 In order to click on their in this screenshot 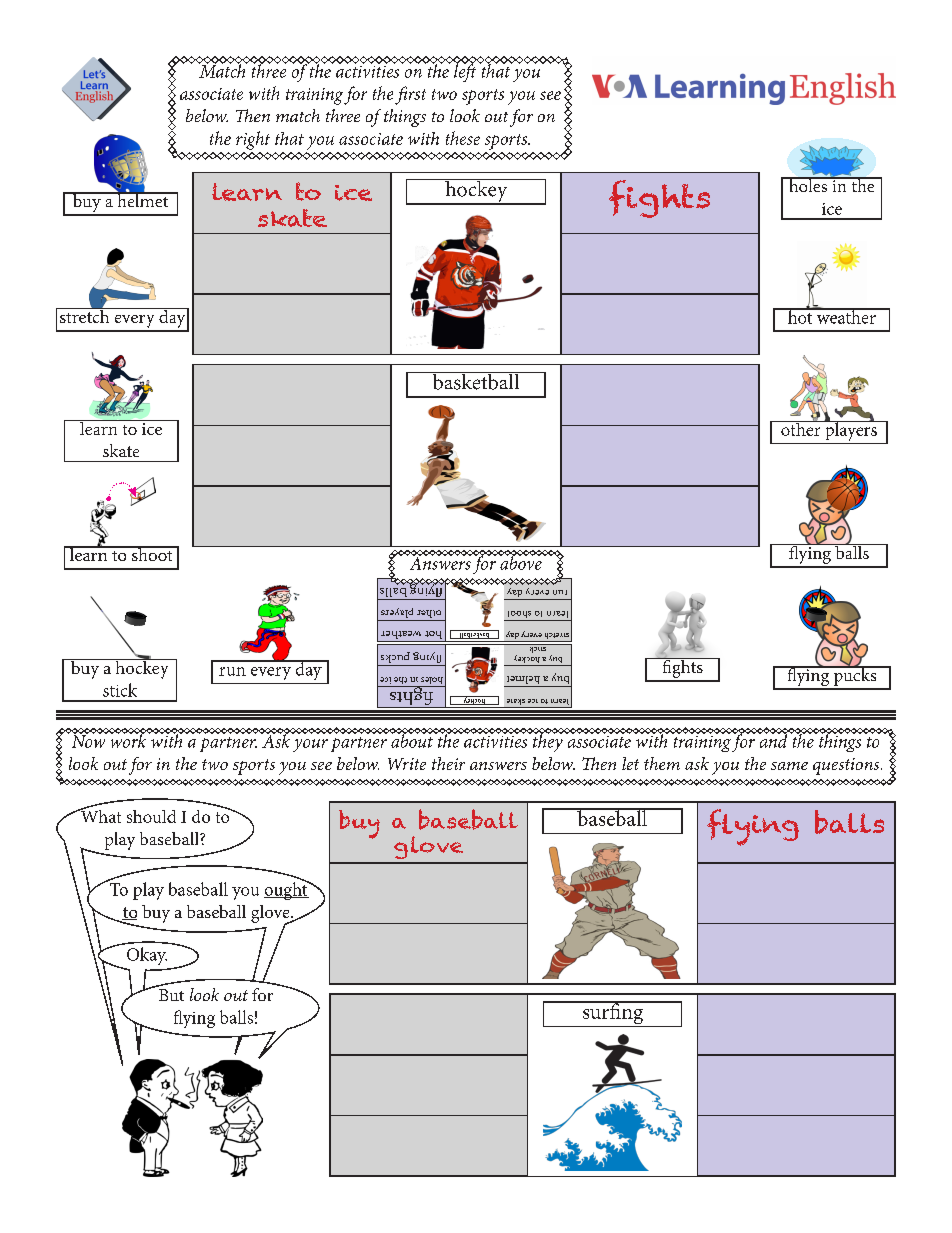, I will do `click(448, 763)`.
